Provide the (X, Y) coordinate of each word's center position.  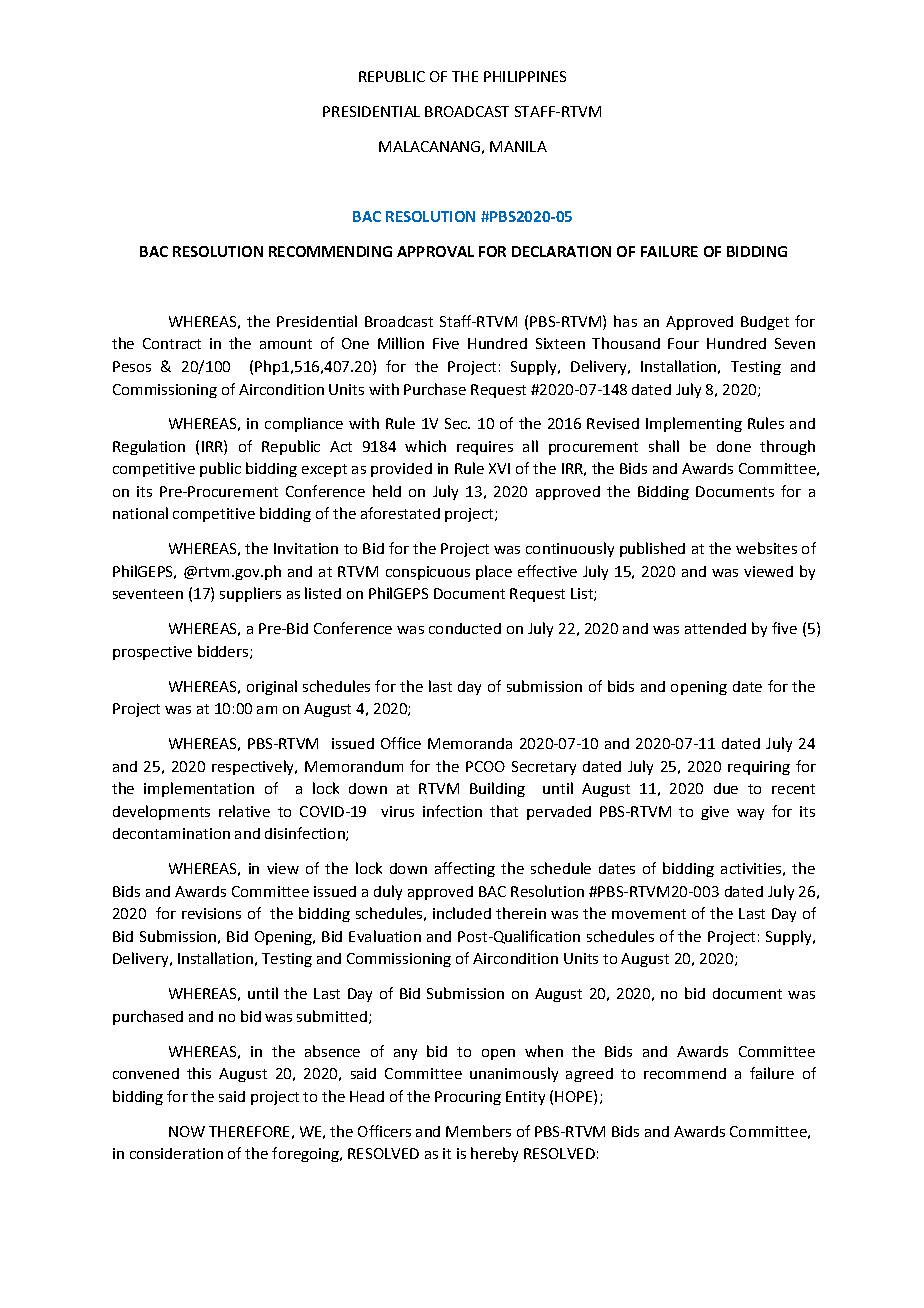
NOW (187, 1131)
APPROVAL (435, 251)
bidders (223, 651)
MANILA (518, 146)
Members (478, 1131)
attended (715, 628)
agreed (589, 1075)
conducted (465, 628)
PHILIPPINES (525, 76)
